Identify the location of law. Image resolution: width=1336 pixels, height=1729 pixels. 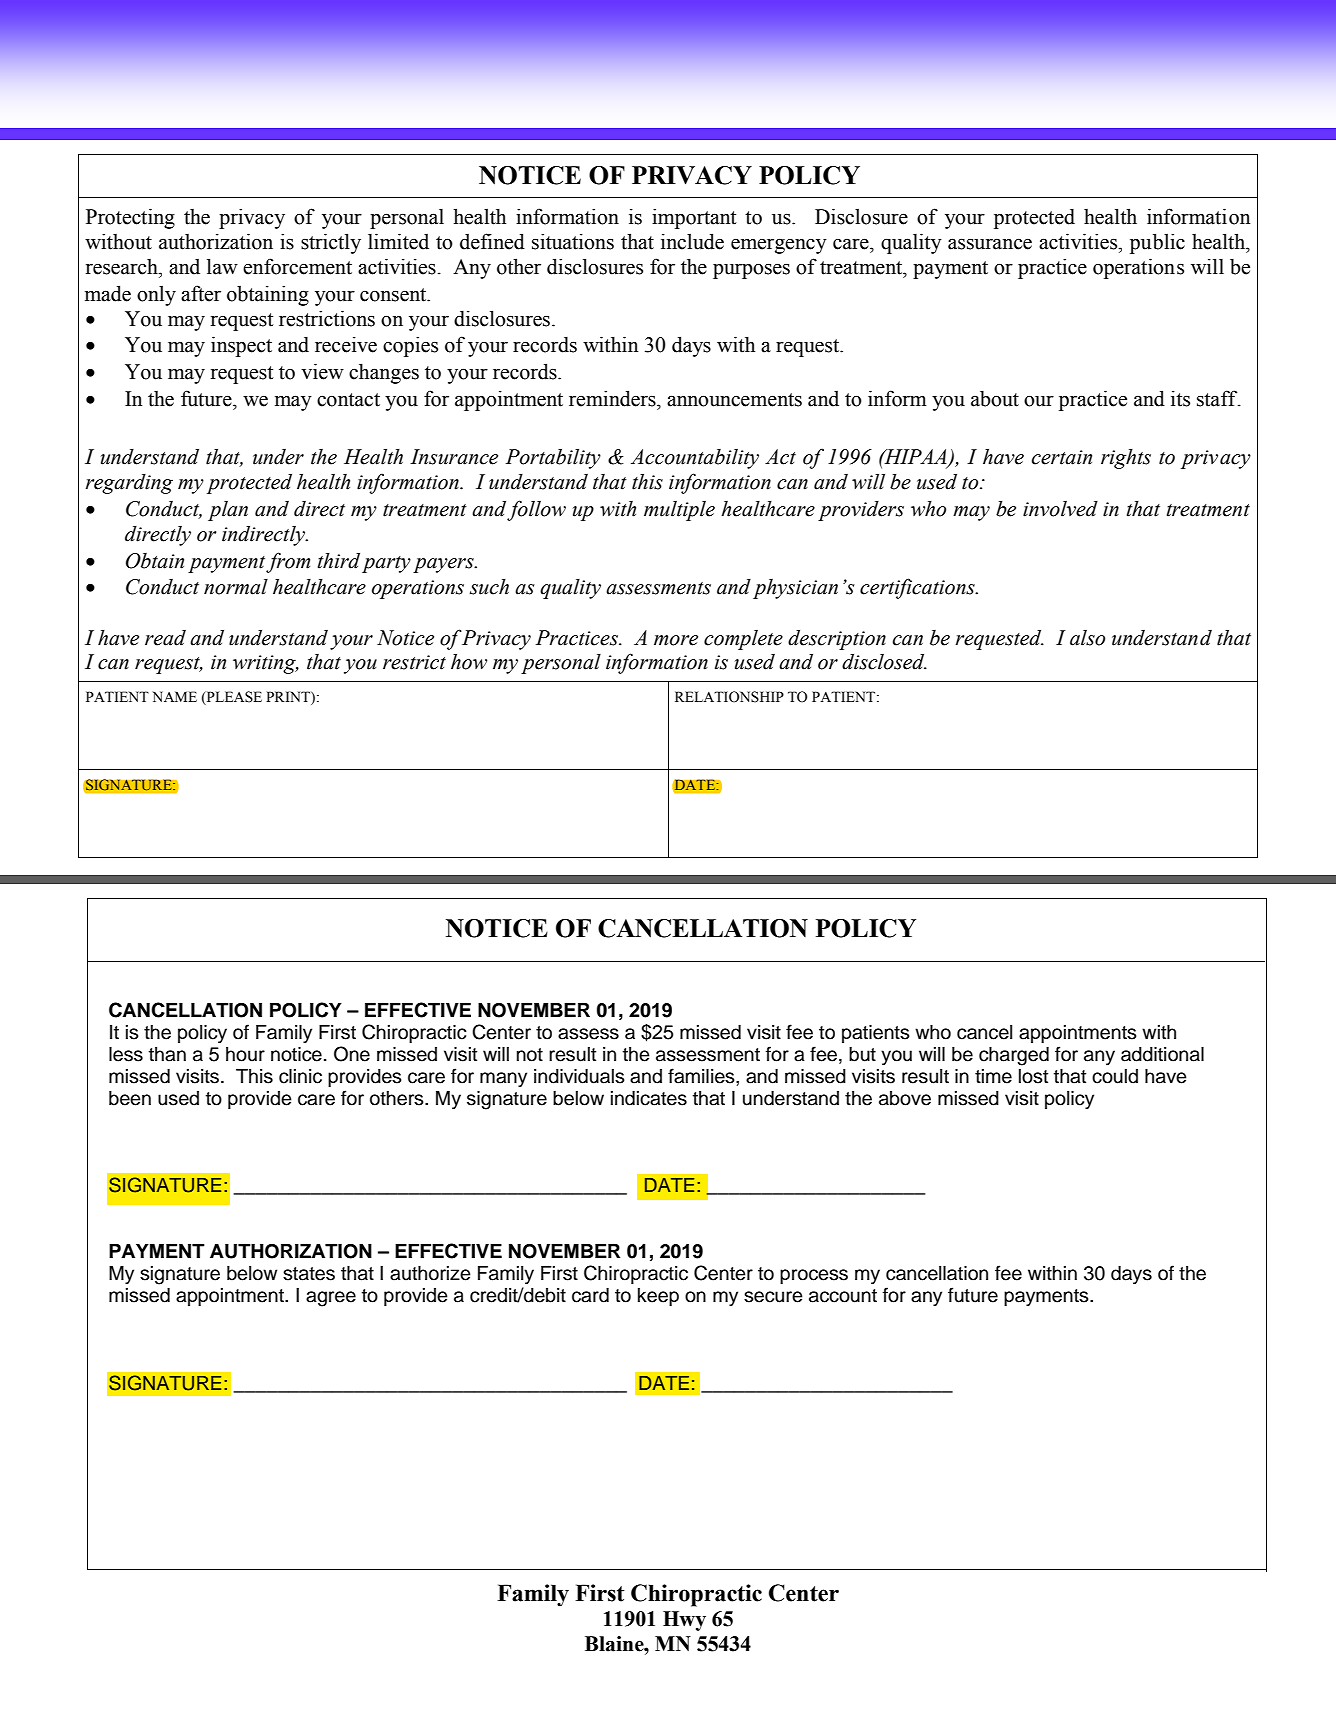
(222, 266).
